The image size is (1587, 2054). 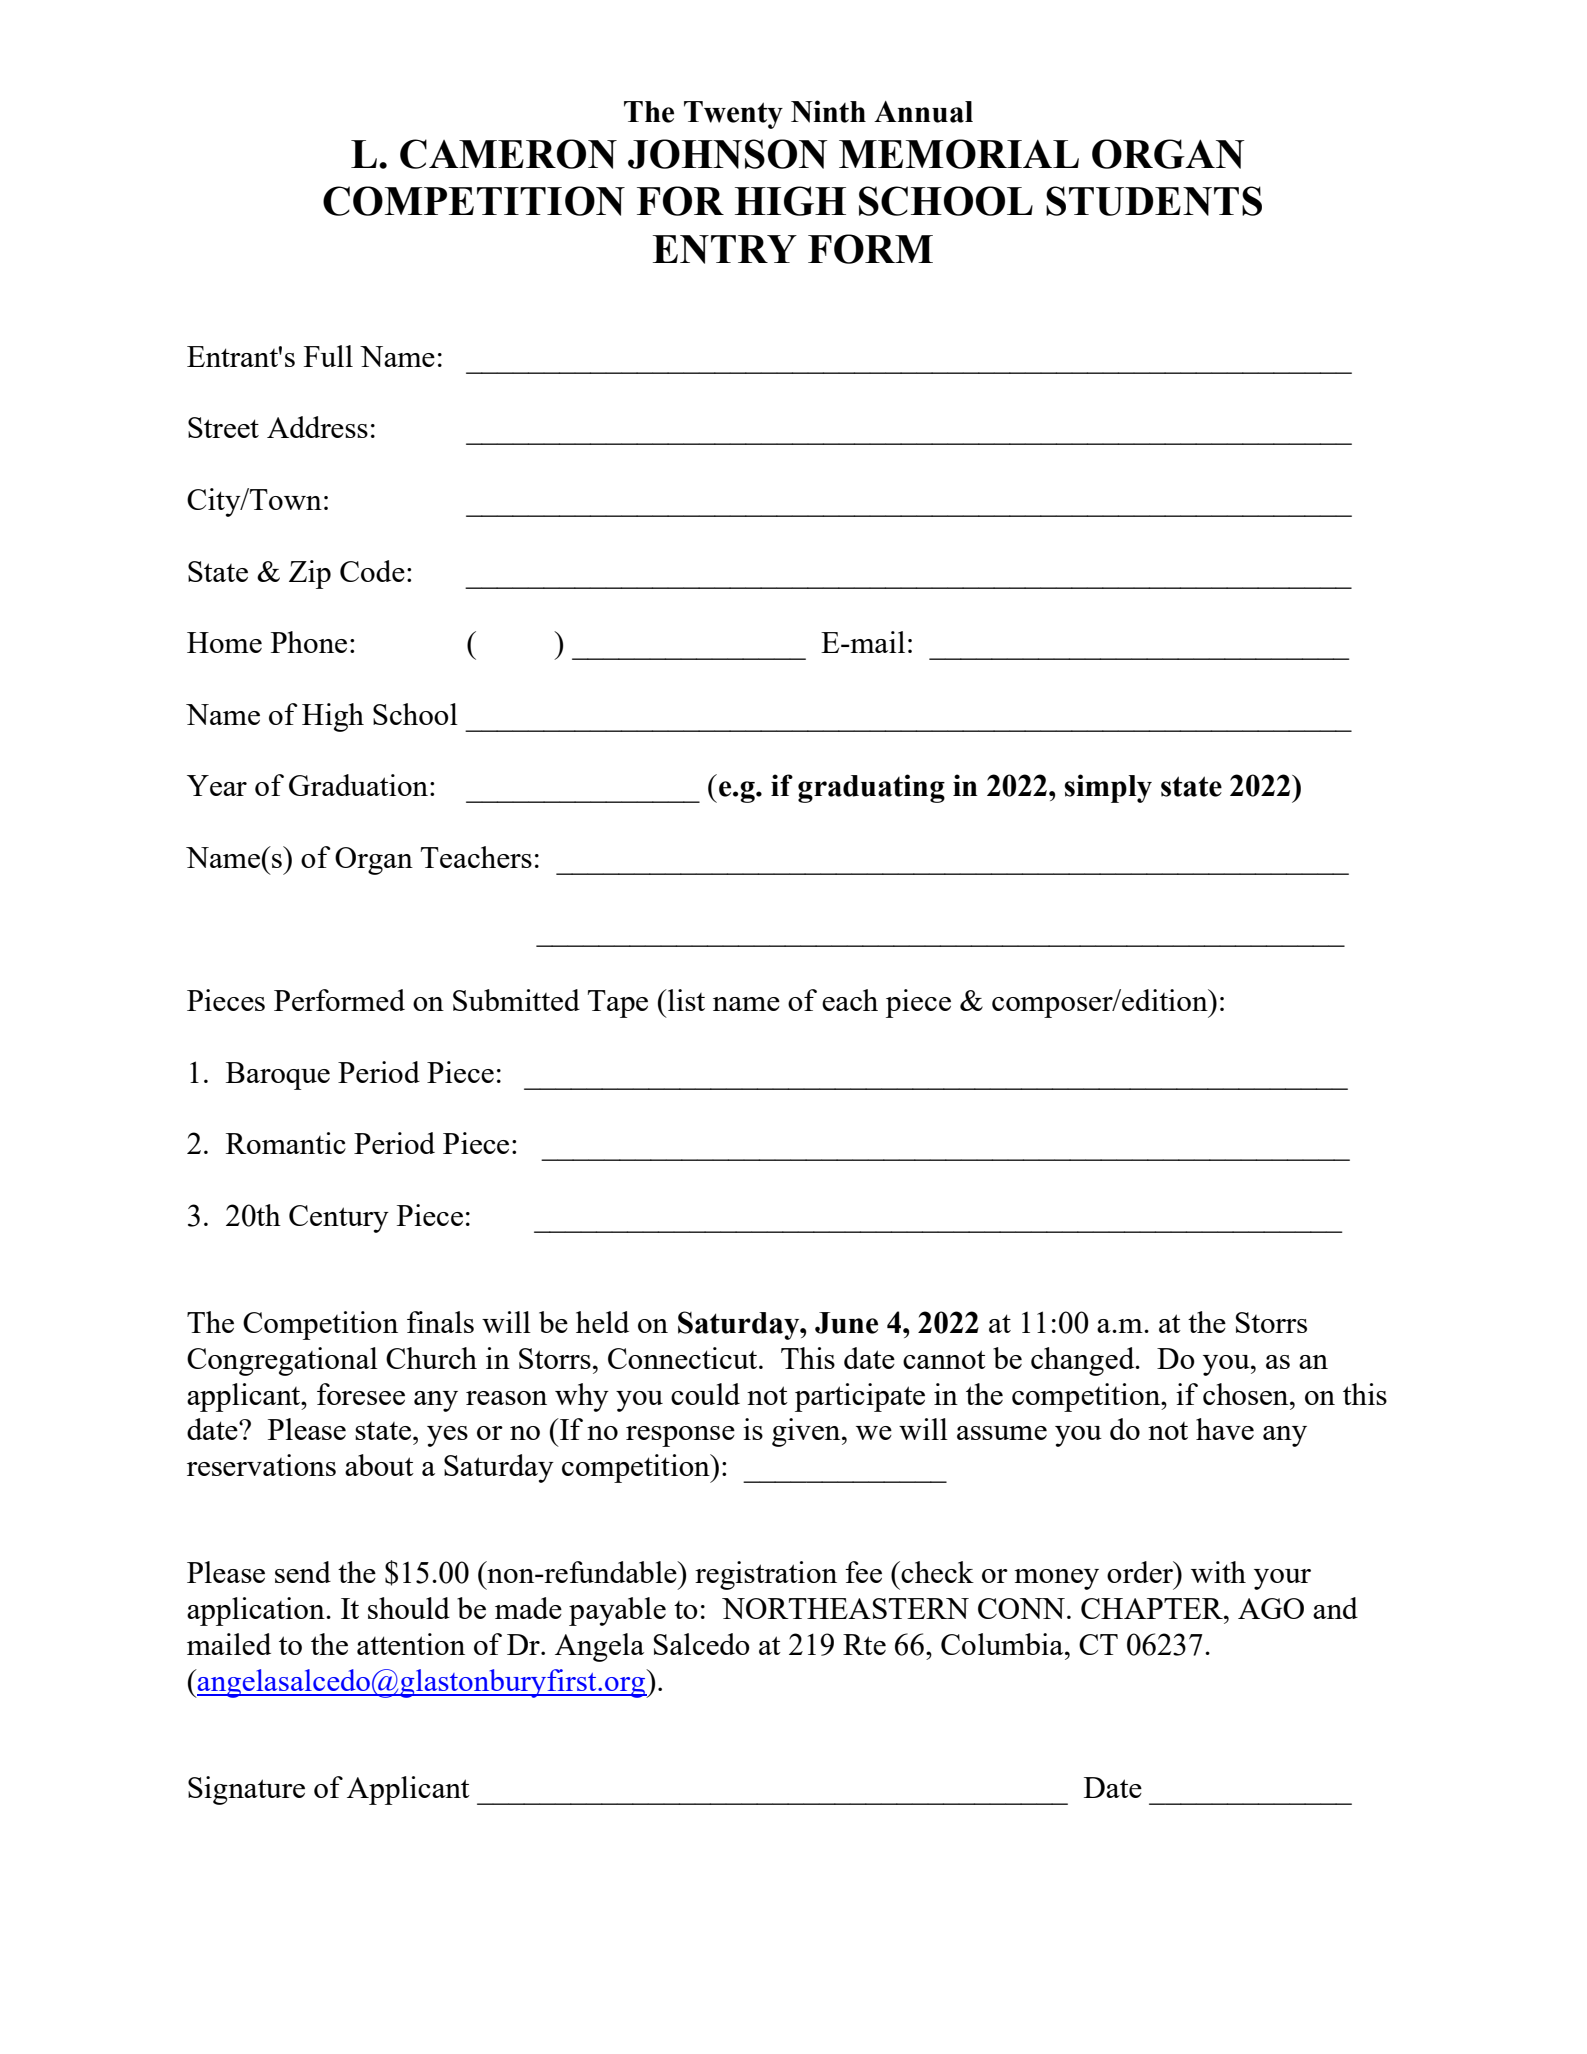 I want to click on given, so click(x=807, y=1432).
